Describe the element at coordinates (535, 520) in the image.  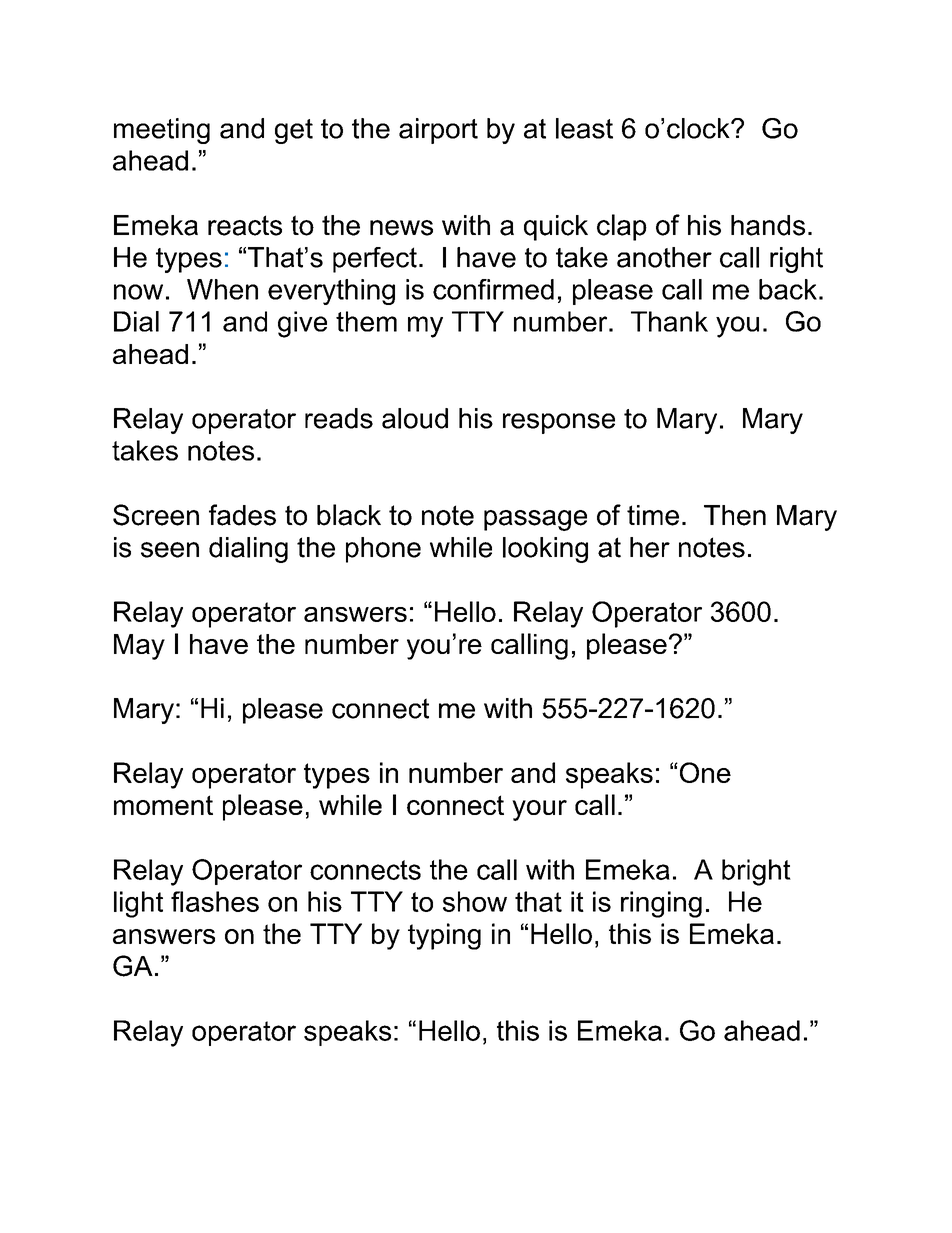
I see `passage` at that location.
